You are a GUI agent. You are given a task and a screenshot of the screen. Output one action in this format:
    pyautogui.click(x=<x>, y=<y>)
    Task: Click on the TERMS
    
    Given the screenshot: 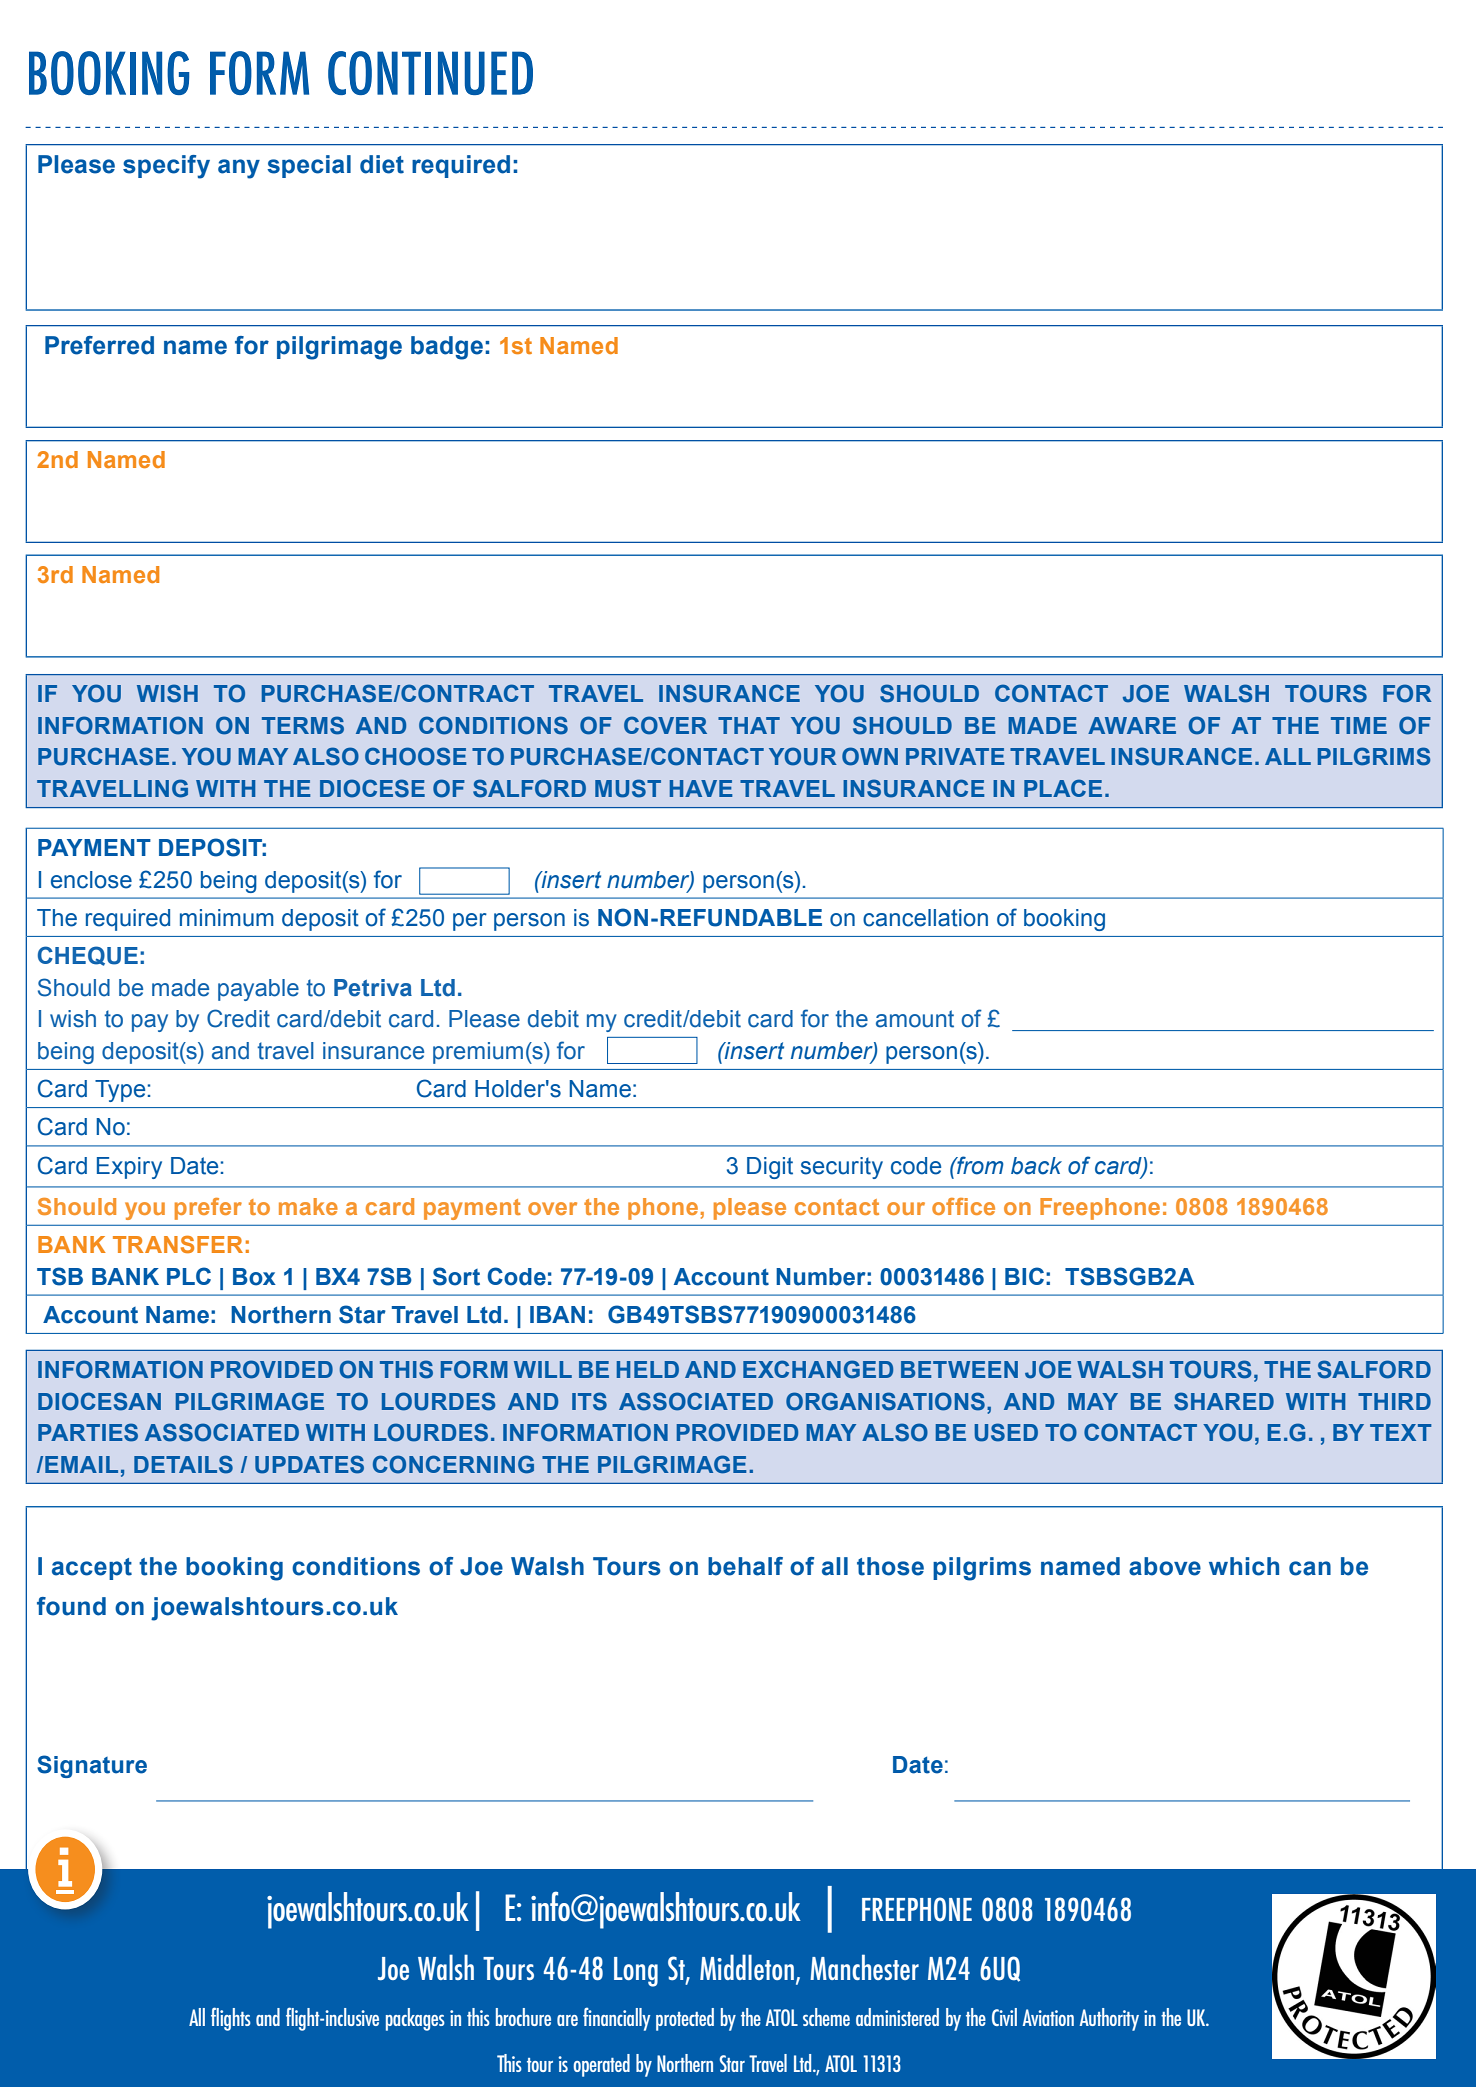 What is the action you would take?
    pyautogui.click(x=303, y=725)
